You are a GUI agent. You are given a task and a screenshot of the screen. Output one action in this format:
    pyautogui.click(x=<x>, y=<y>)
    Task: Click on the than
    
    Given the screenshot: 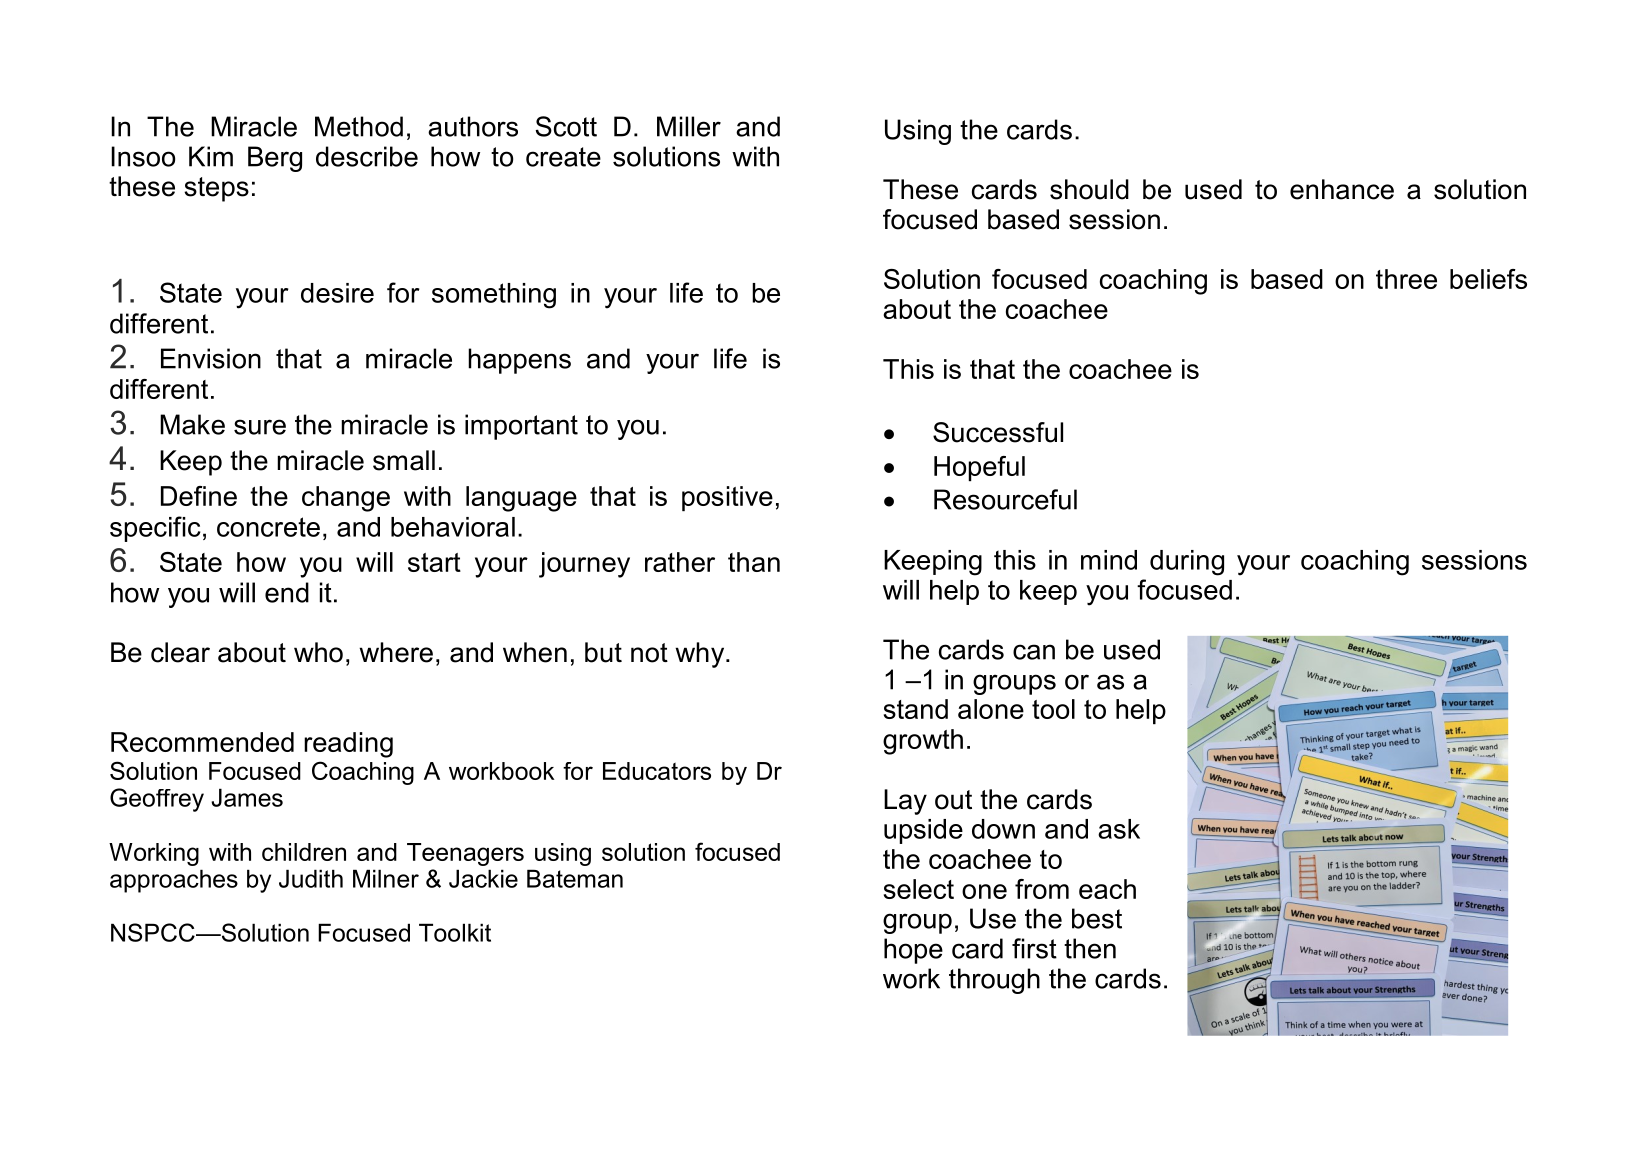 What is the action you would take?
    pyautogui.click(x=754, y=562)
